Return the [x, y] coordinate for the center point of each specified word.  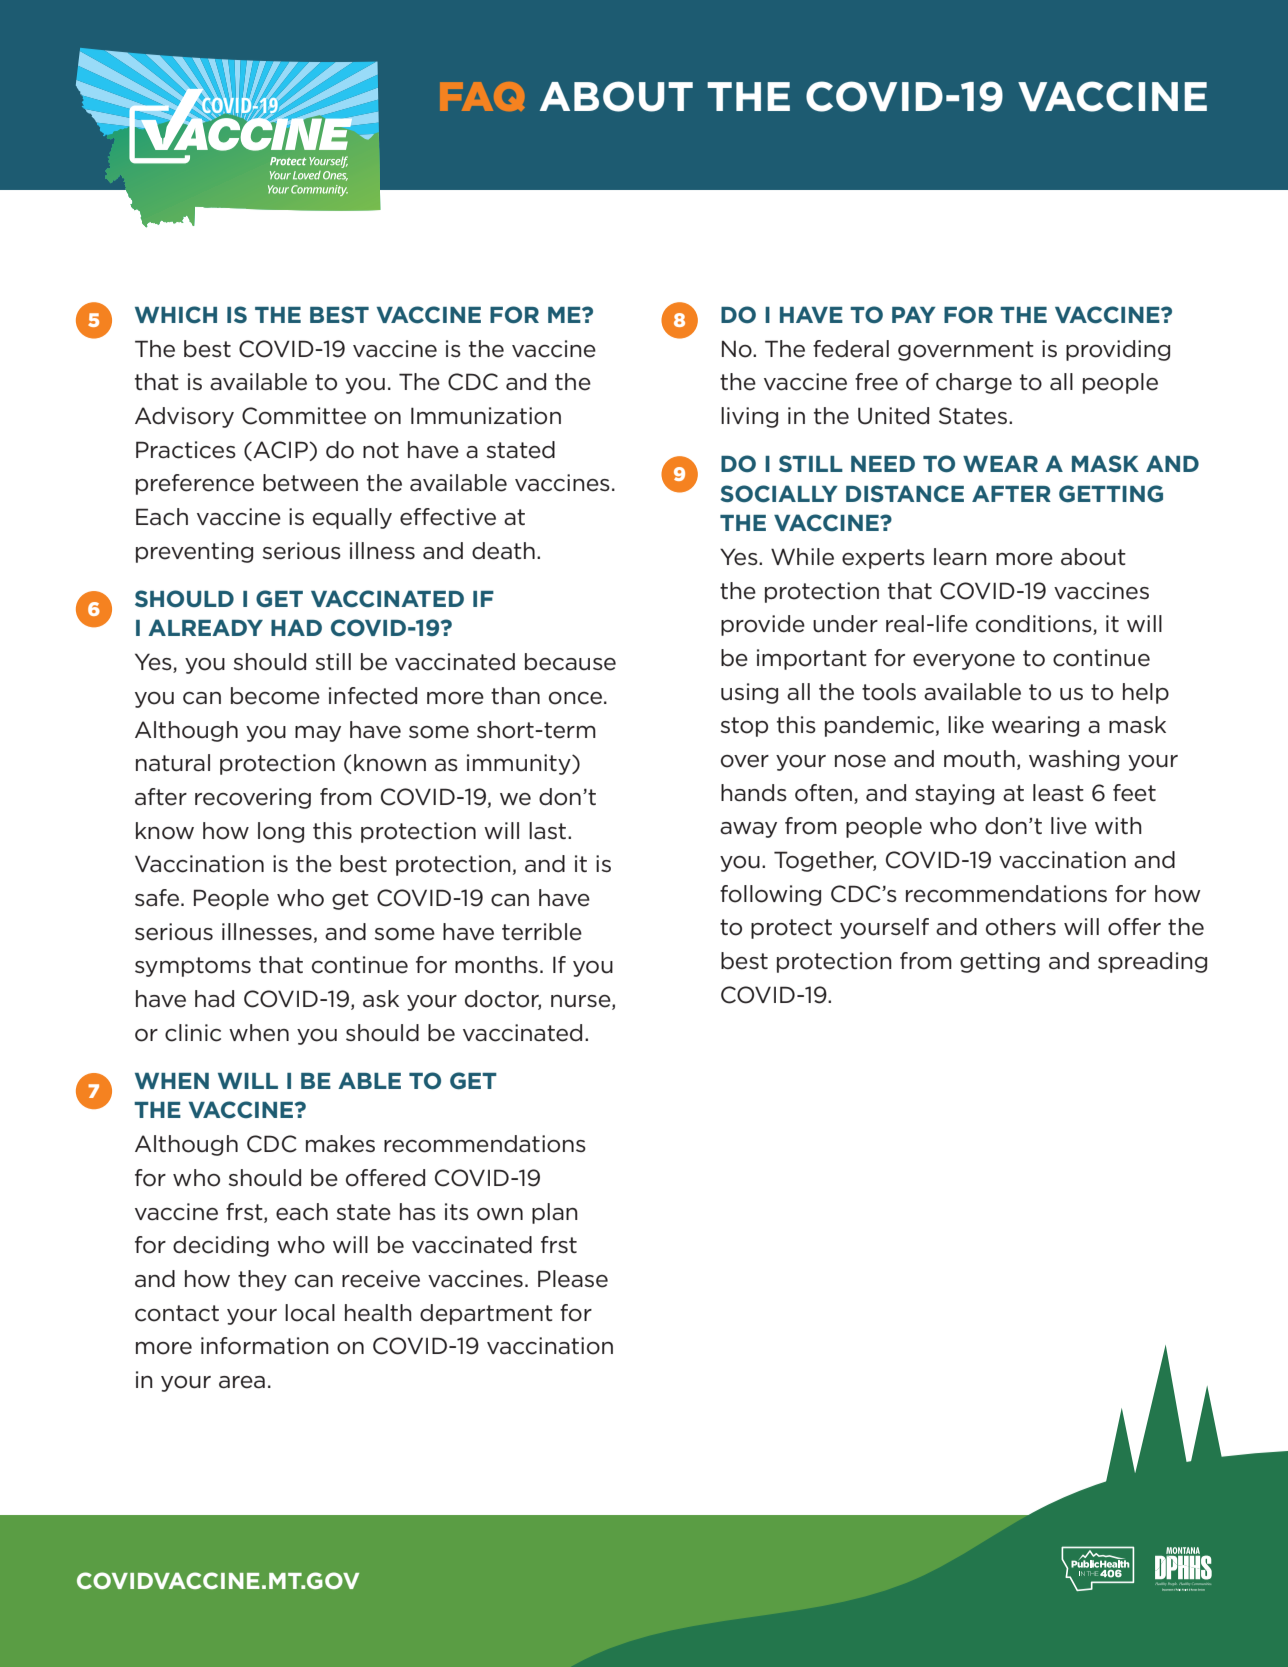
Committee [304, 416]
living [749, 417]
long [281, 832]
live [1069, 826]
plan [555, 1213]
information [265, 1346]
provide [763, 625]
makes [340, 1144]
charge [974, 383]
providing [1118, 350]
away [748, 830]
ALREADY [205, 627]
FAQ [482, 96]
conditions [1035, 625]
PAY [914, 314]
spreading [1152, 962]
